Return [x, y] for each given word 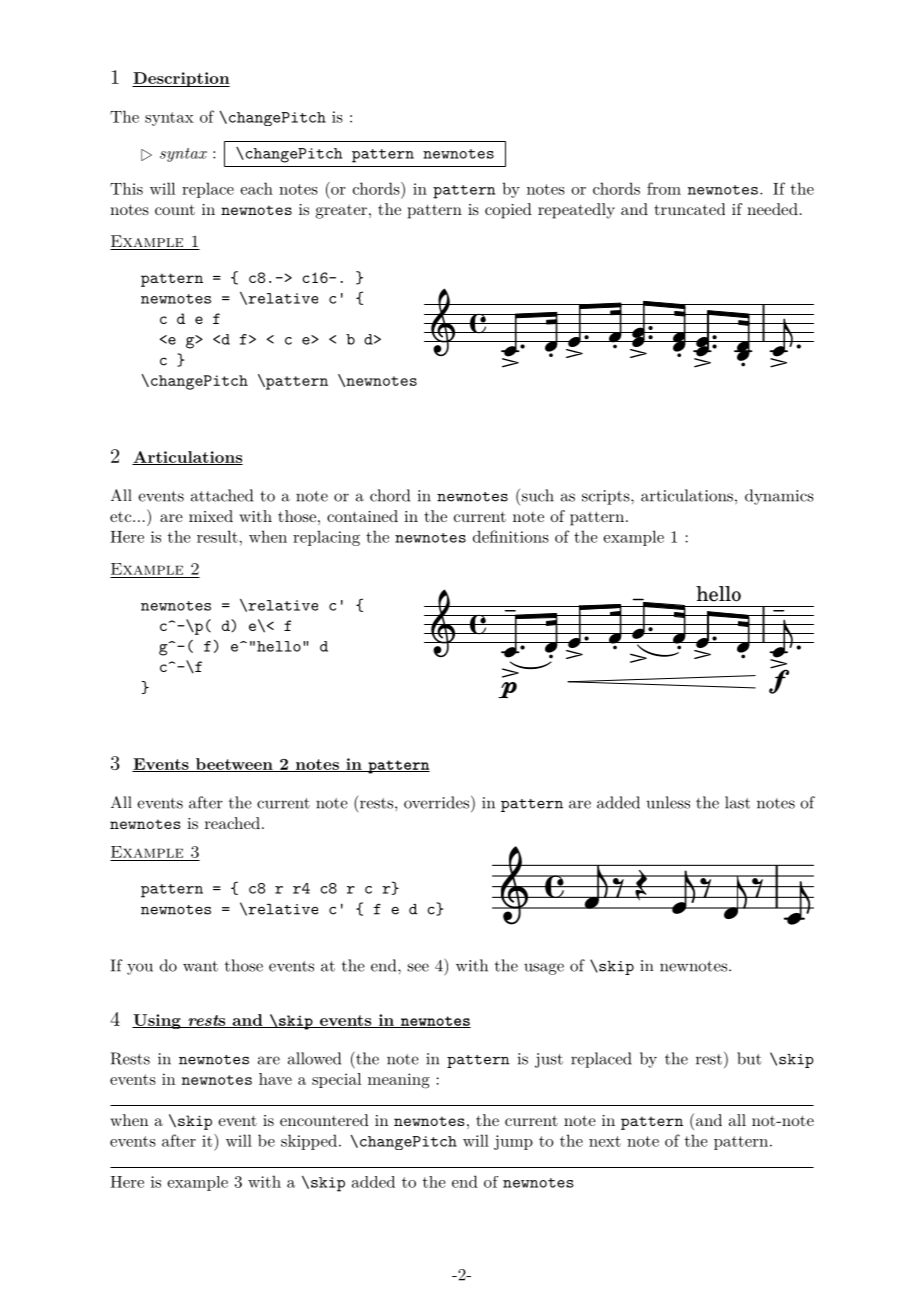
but [749, 1058]
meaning [399, 1081]
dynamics [779, 497]
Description [181, 79]
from [664, 188]
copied [508, 211]
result [217, 536]
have [275, 1079]
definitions [511, 536]
